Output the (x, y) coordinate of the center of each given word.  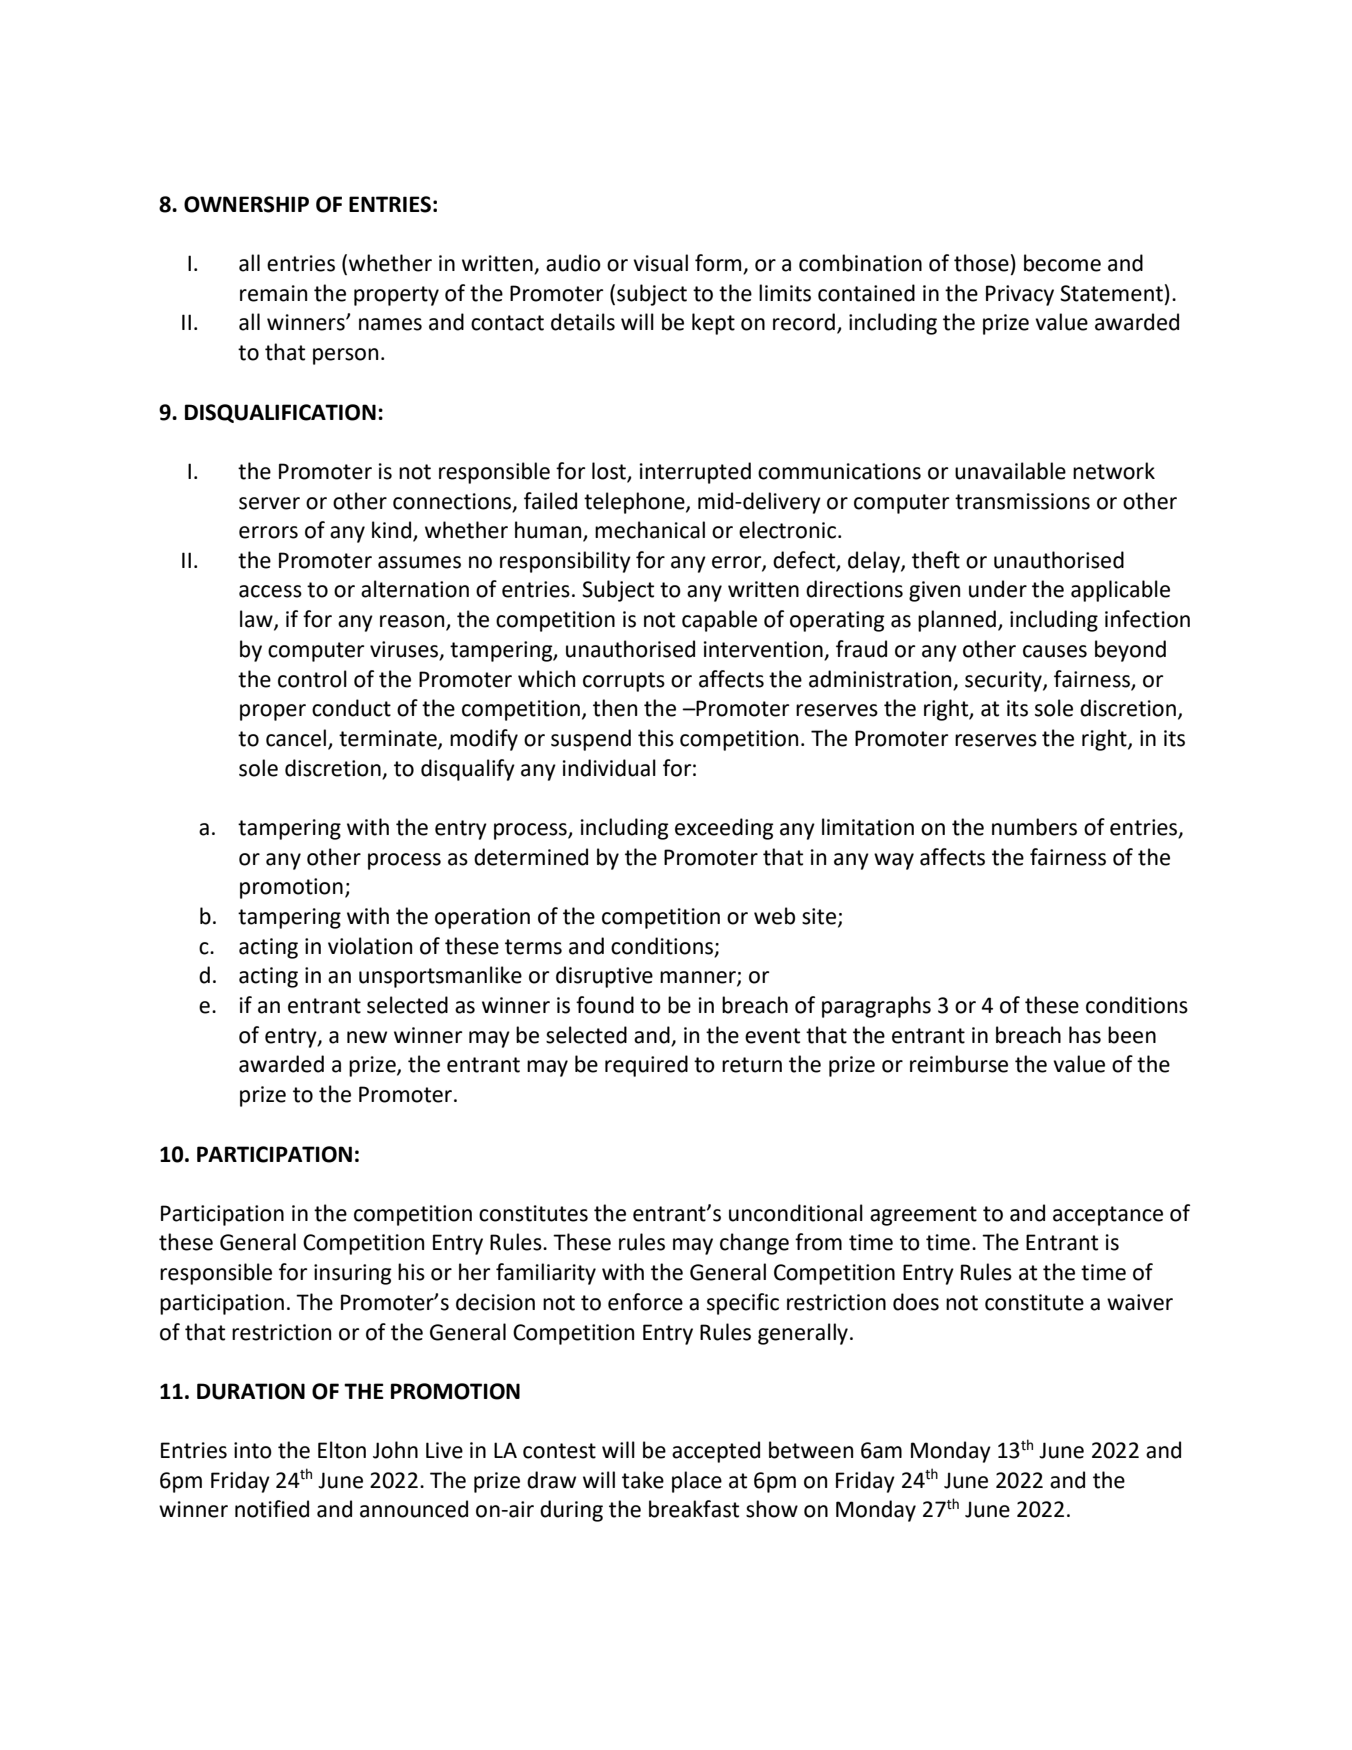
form (719, 264)
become (1062, 263)
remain (273, 293)
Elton (342, 1450)
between (811, 1450)
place (697, 1482)
